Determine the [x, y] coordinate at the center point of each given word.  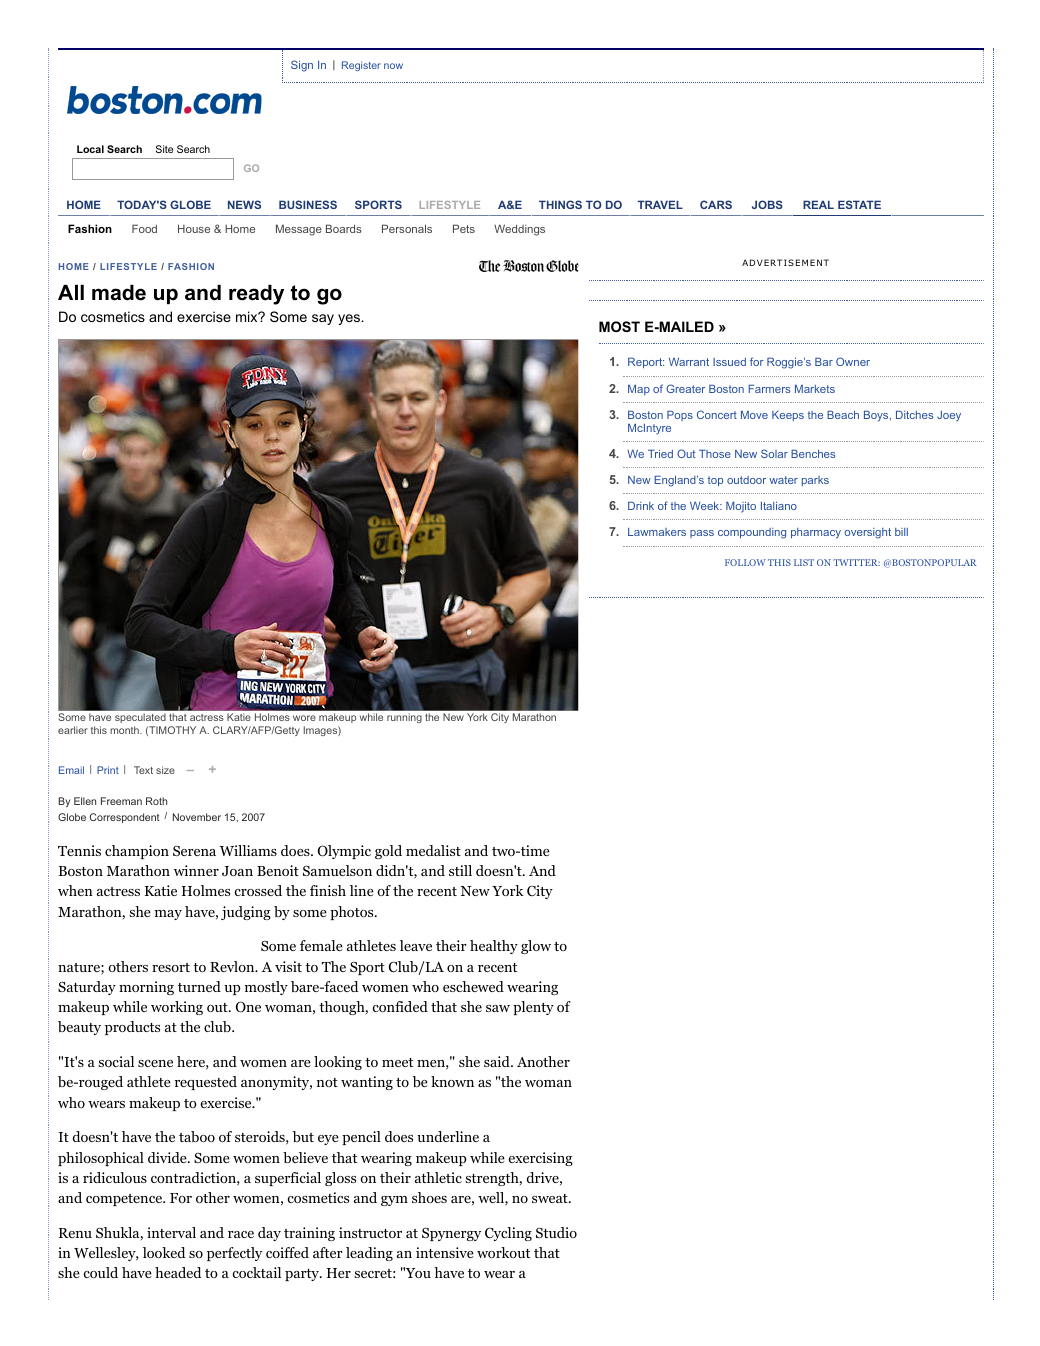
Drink [641, 505]
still [460, 870]
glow [536, 947]
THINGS [560, 204]
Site [164, 149]
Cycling [508, 1234]
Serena [194, 850]
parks [815, 481]
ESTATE [859, 204]
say [323, 319]
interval [171, 1232]
